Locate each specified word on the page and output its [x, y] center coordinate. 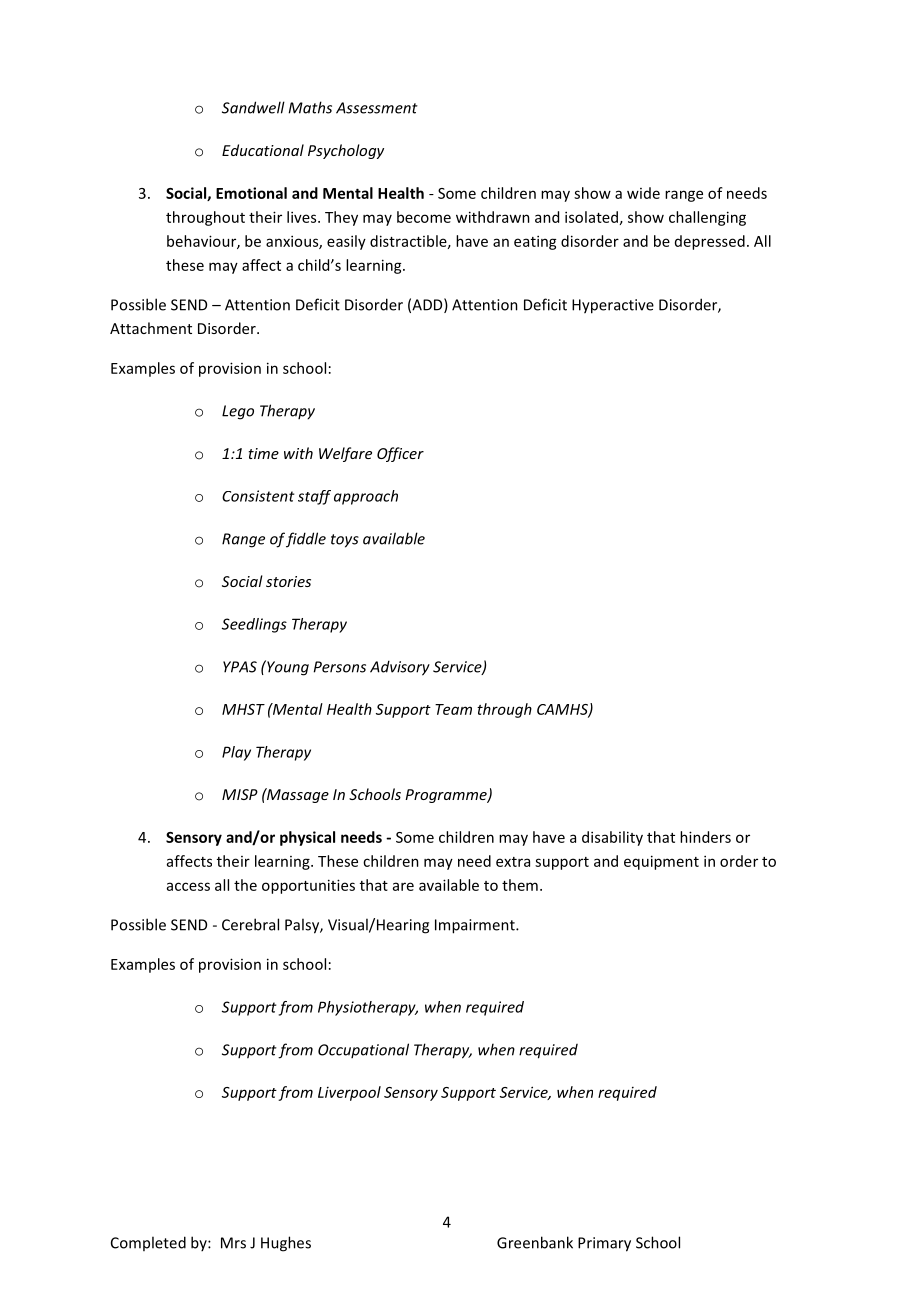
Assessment [377, 108]
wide [643, 193]
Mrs [233, 1243]
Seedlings [254, 625]
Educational [263, 150]
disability [612, 838]
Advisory [400, 668]
